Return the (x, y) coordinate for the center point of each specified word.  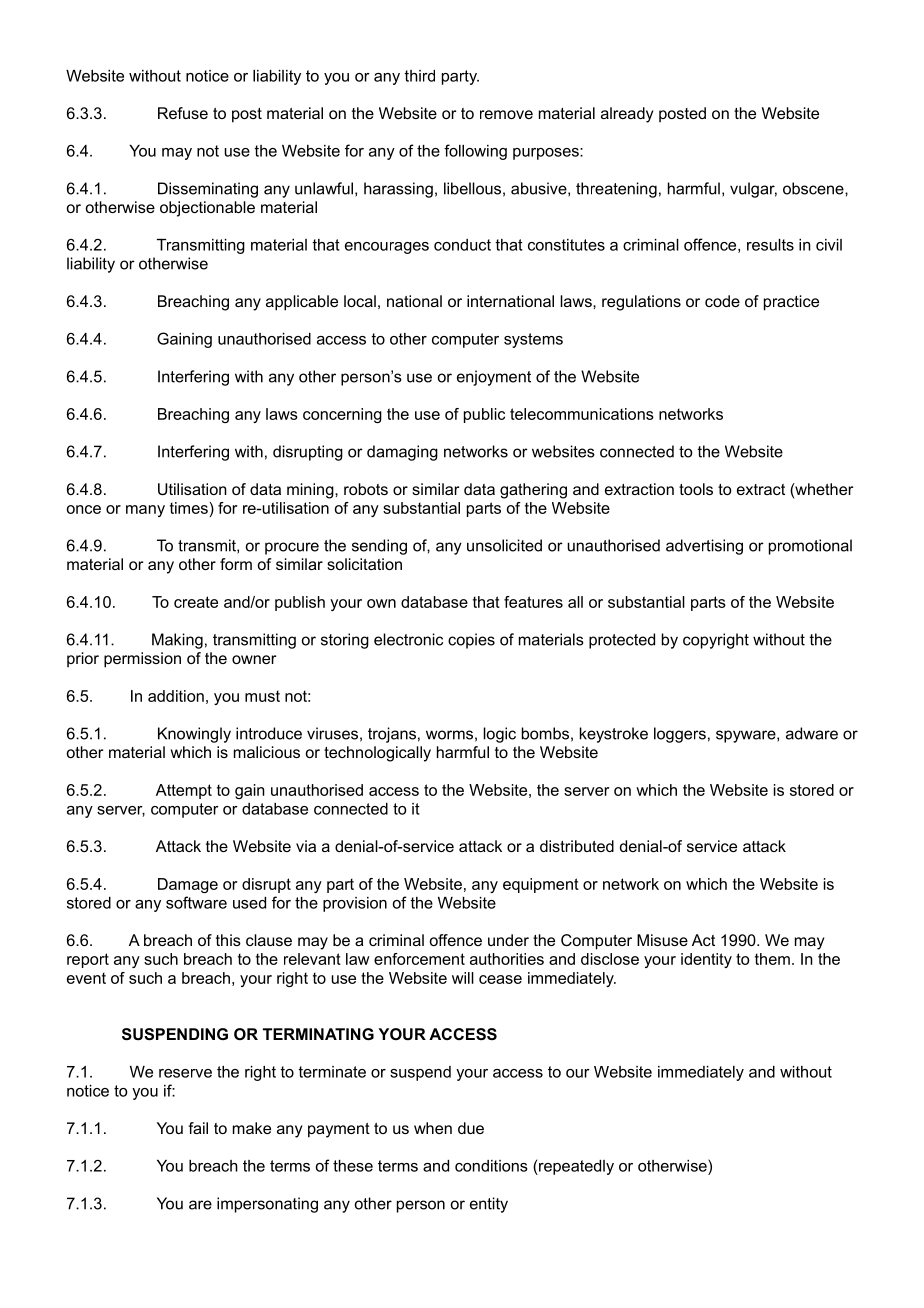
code (722, 301)
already (627, 115)
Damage (188, 885)
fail (198, 1128)
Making (177, 641)
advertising (704, 547)
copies (471, 641)
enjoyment (494, 378)
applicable (302, 303)
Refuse (183, 113)
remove (506, 114)
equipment (541, 885)
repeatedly (575, 1167)
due (471, 1128)
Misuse (662, 940)
